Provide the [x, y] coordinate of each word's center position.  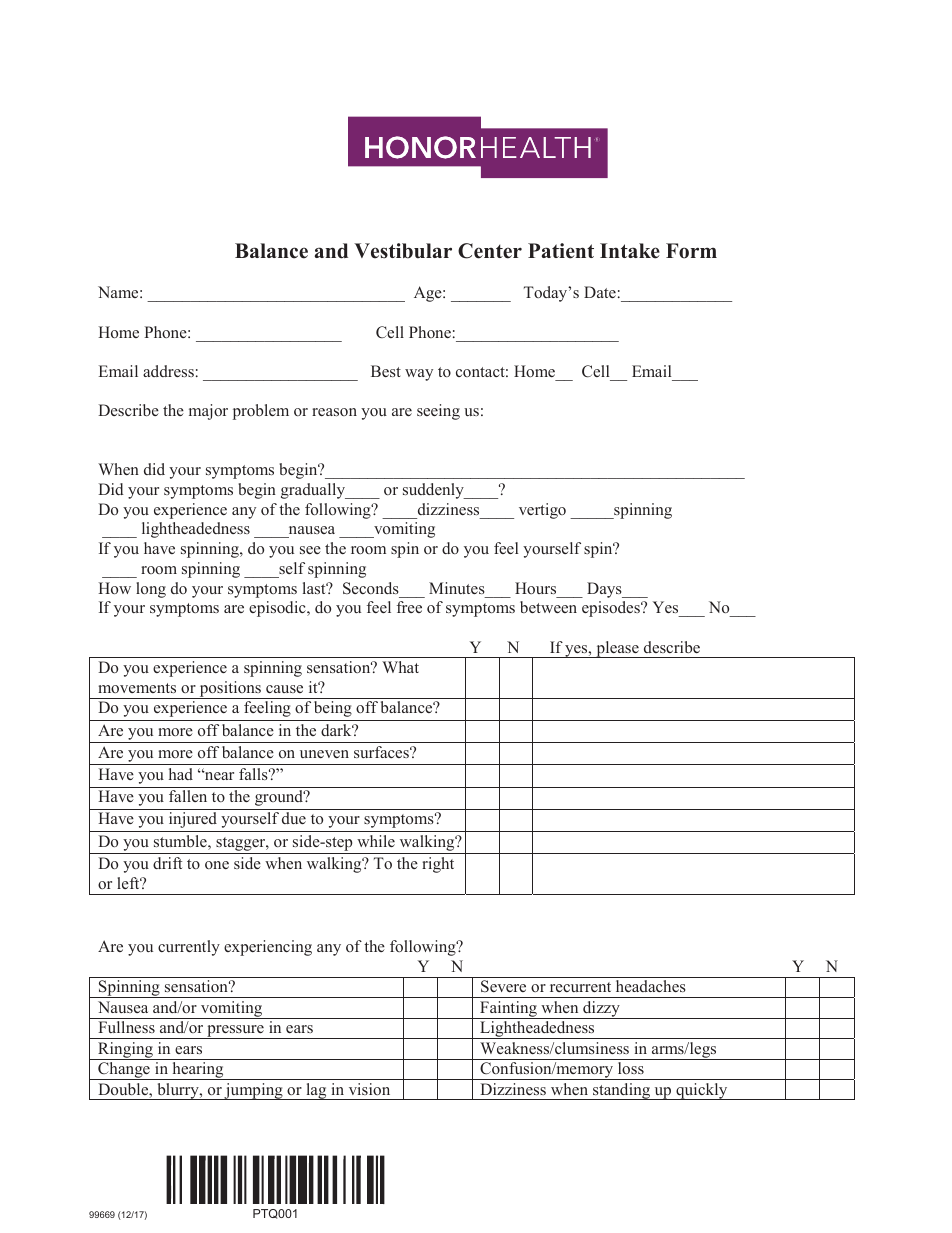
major [208, 412]
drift [167, 863]
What [400, 667]
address [168, 371]
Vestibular [403, 251]
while [376, 841]
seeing [438, 412]
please [617, 649]
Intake [630, 251]
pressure [235, 1032]
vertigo [542, 511]
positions [230, 690]
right [438, 865]
